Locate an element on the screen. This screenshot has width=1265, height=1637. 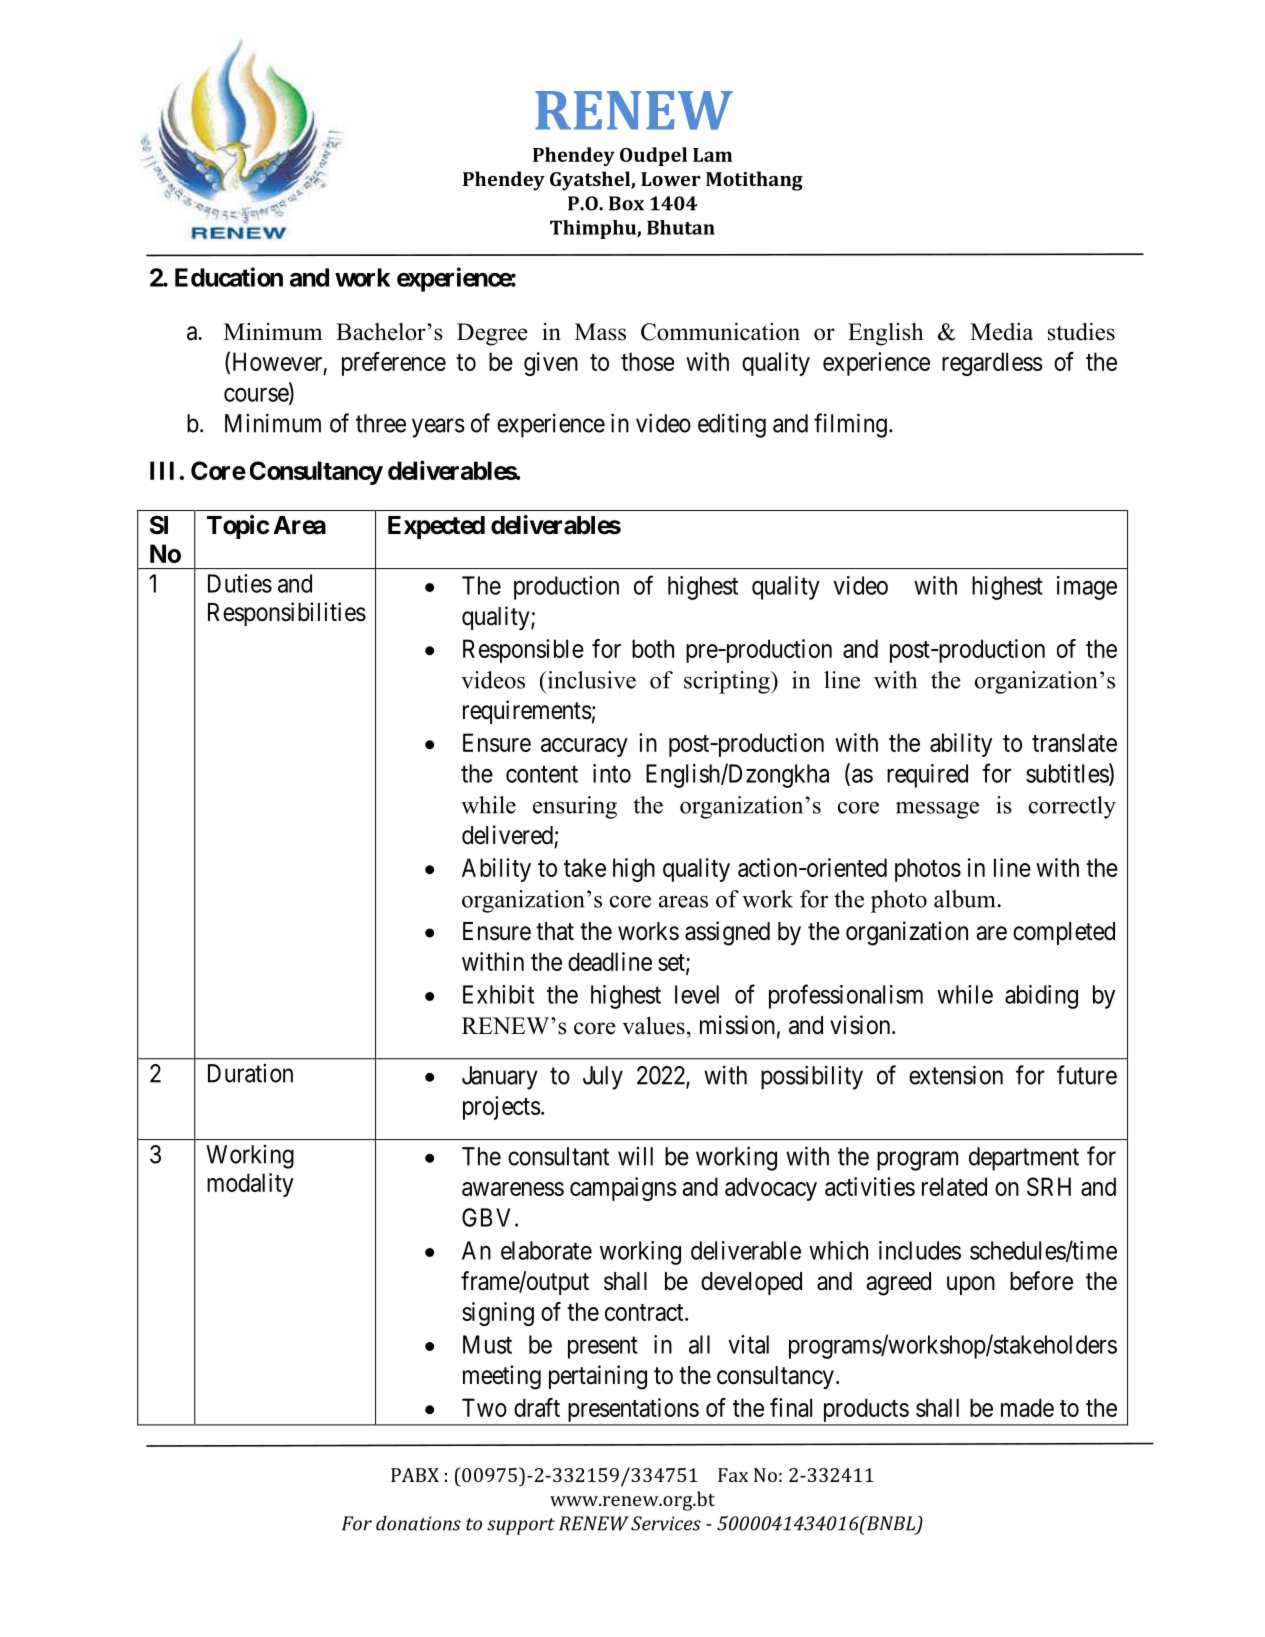
Media is located at coordinates (1001, 332).
